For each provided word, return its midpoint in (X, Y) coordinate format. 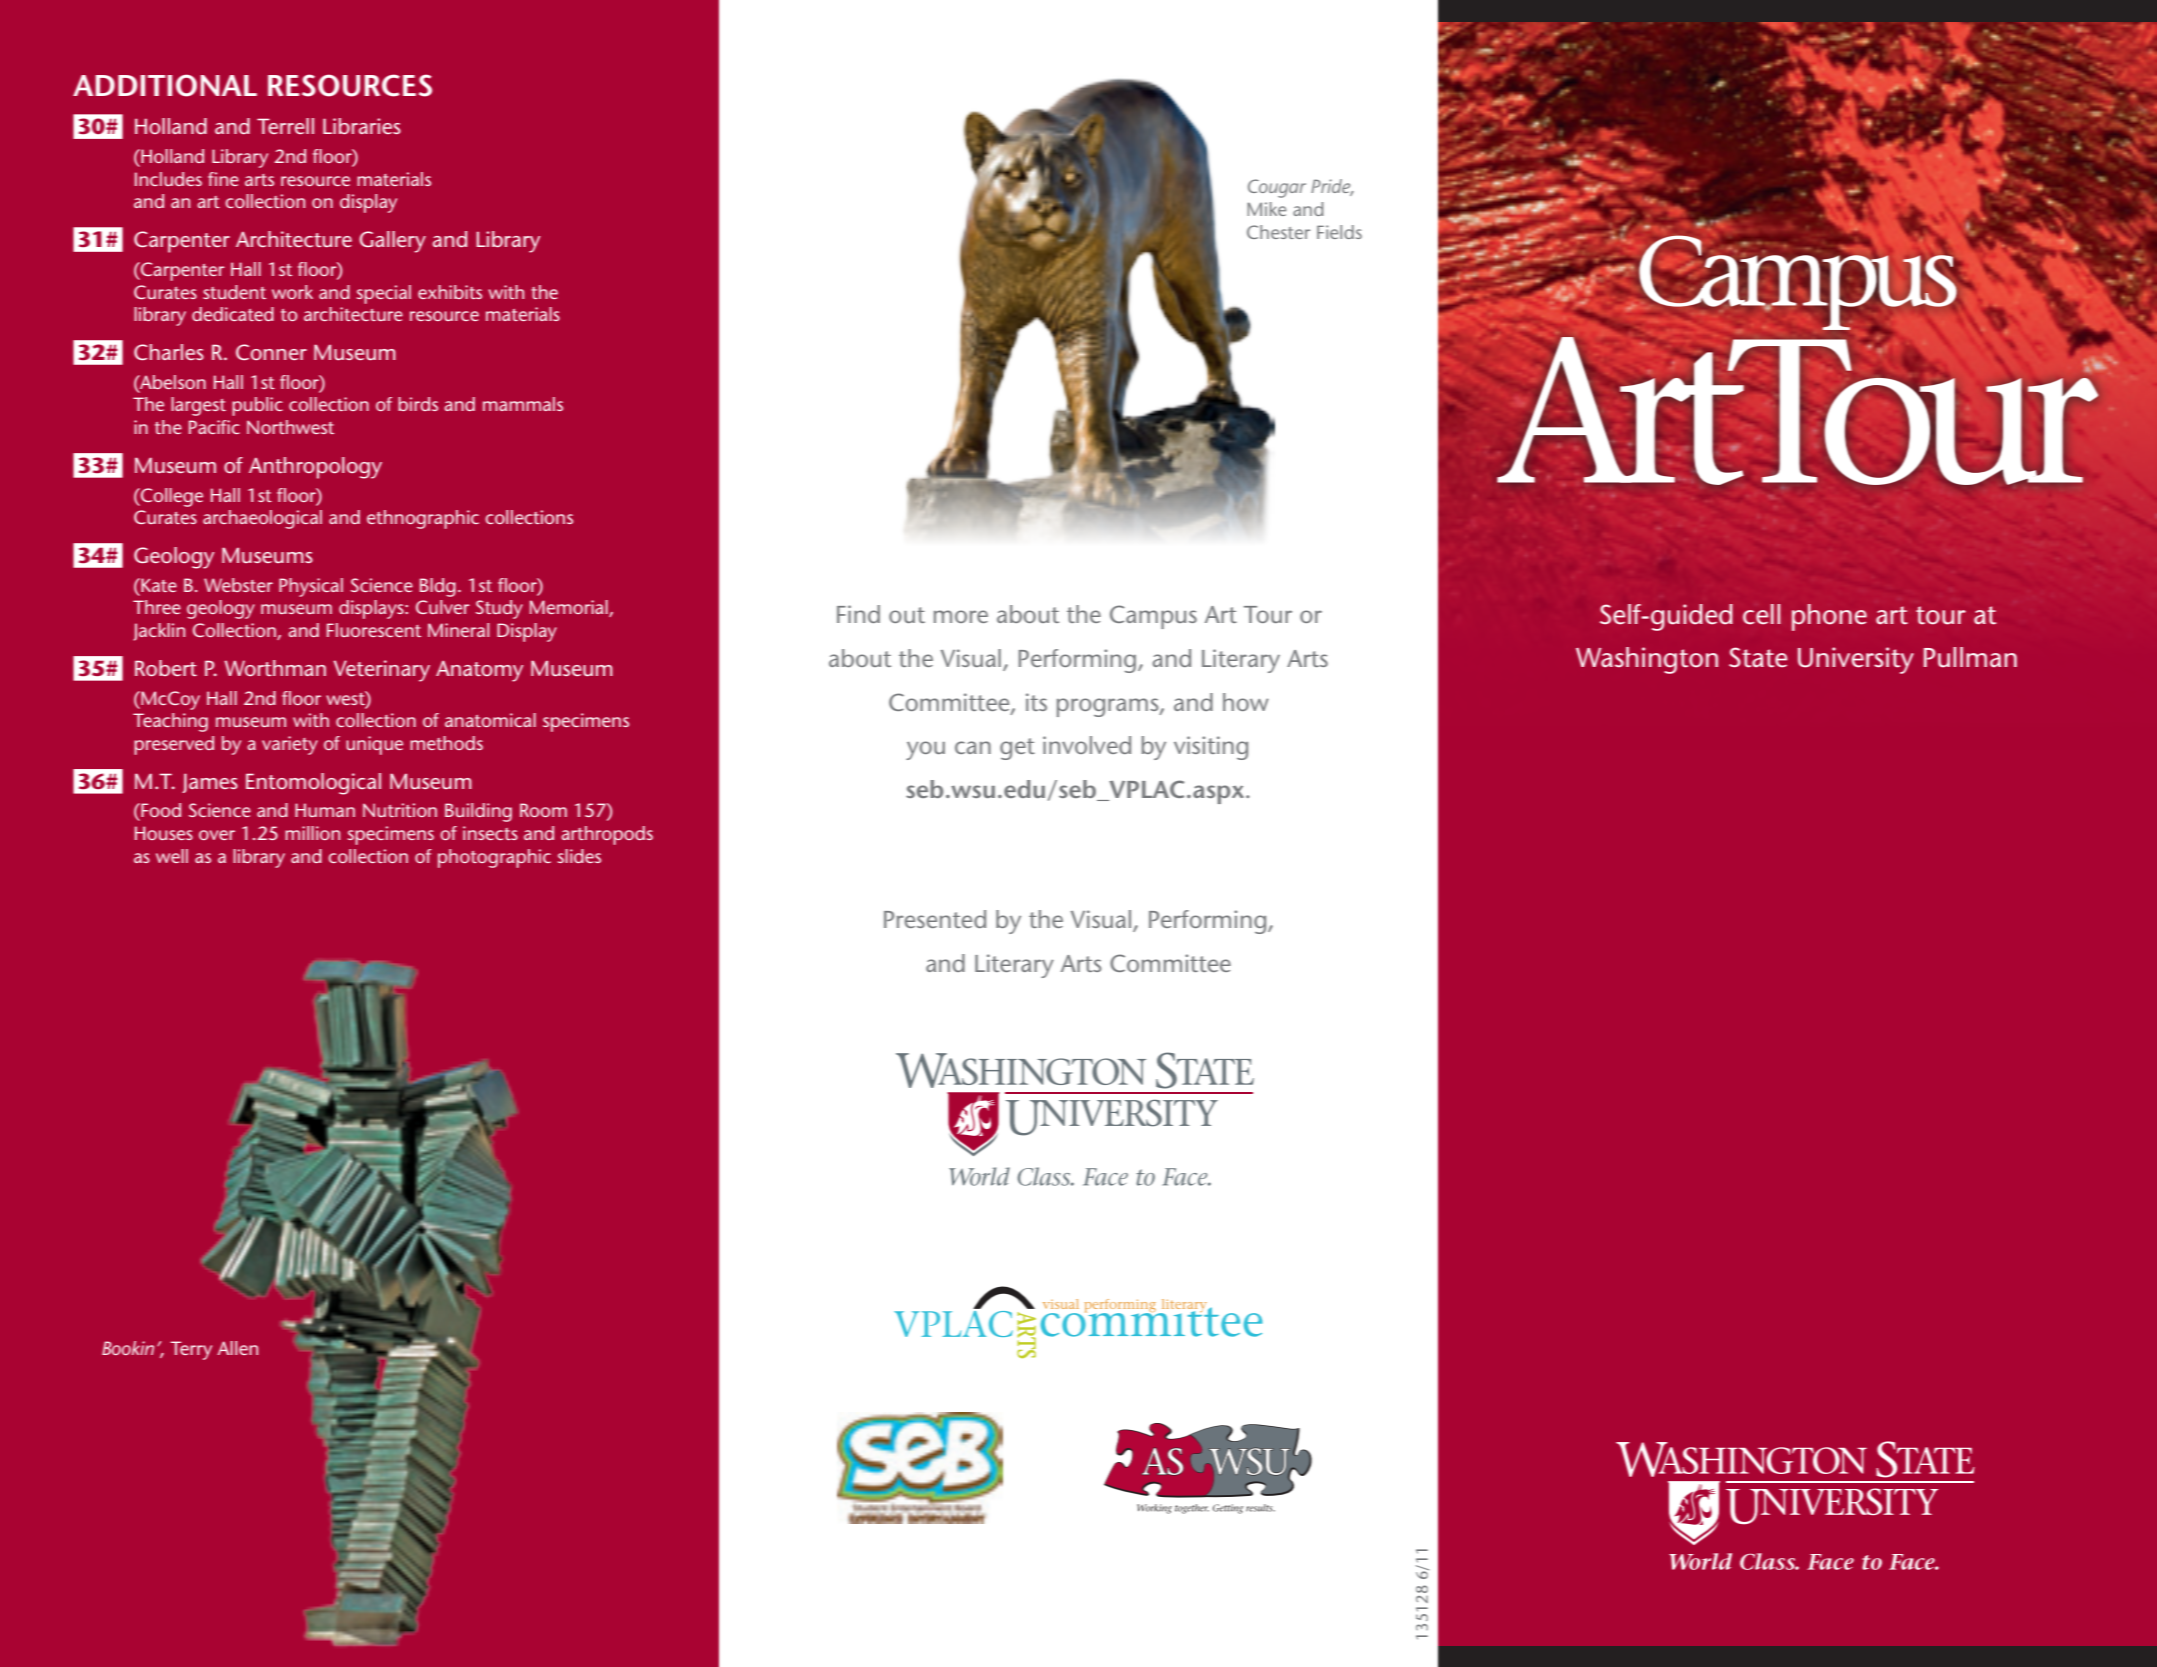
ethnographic (423, 519)
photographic (494, 858)
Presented (935, 919)
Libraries (362, 126)
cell (1761, 614)
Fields (1339, 232)
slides (579, 856)
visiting (1211, 748)
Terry (191, 1350)
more (961, 616)
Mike (1266, 209)
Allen (237, 1348)
